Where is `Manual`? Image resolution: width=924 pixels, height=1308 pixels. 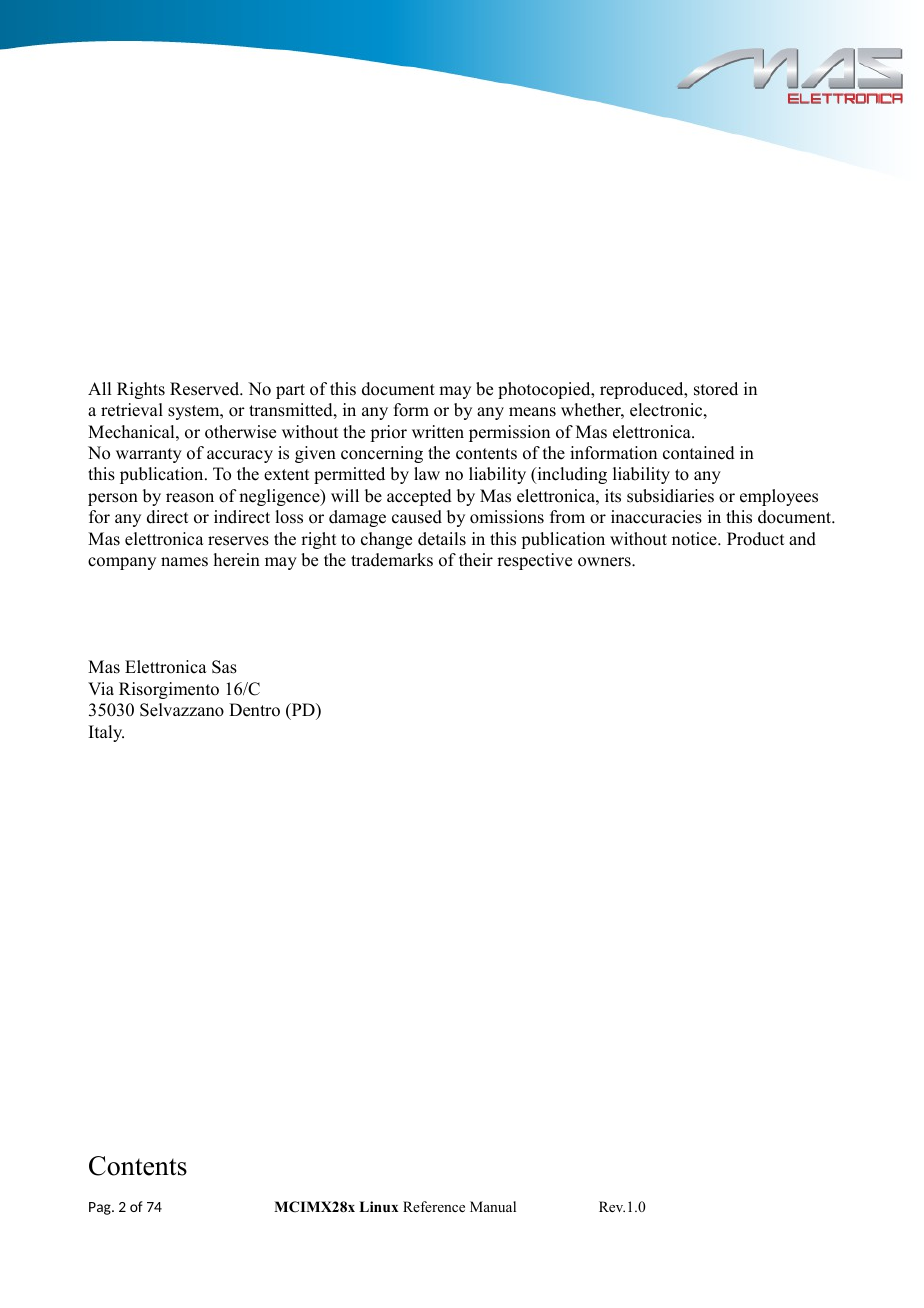 Manual is located at coordinates (493, 1206).
